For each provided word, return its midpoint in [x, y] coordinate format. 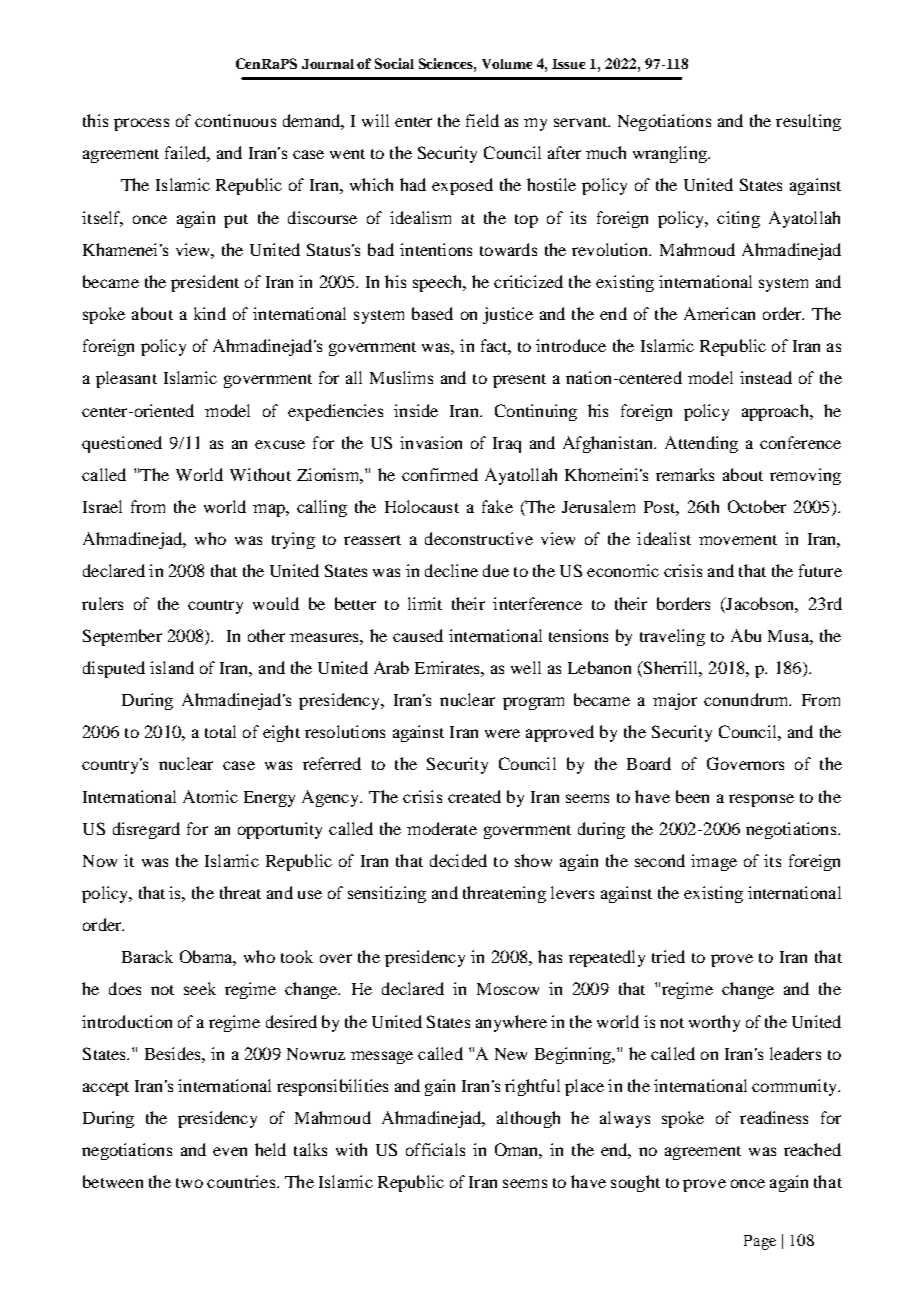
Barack [147, 956]
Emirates [448, 667]
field [482, 120]
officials [435, 1149]
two [189, 1183]
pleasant [126, 379]
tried [668, 956]
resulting [808, 122]
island [172, 667]
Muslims [401, 377]
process [141, 124]
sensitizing [387, 894]
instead [766, 377]
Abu [746, 635]
